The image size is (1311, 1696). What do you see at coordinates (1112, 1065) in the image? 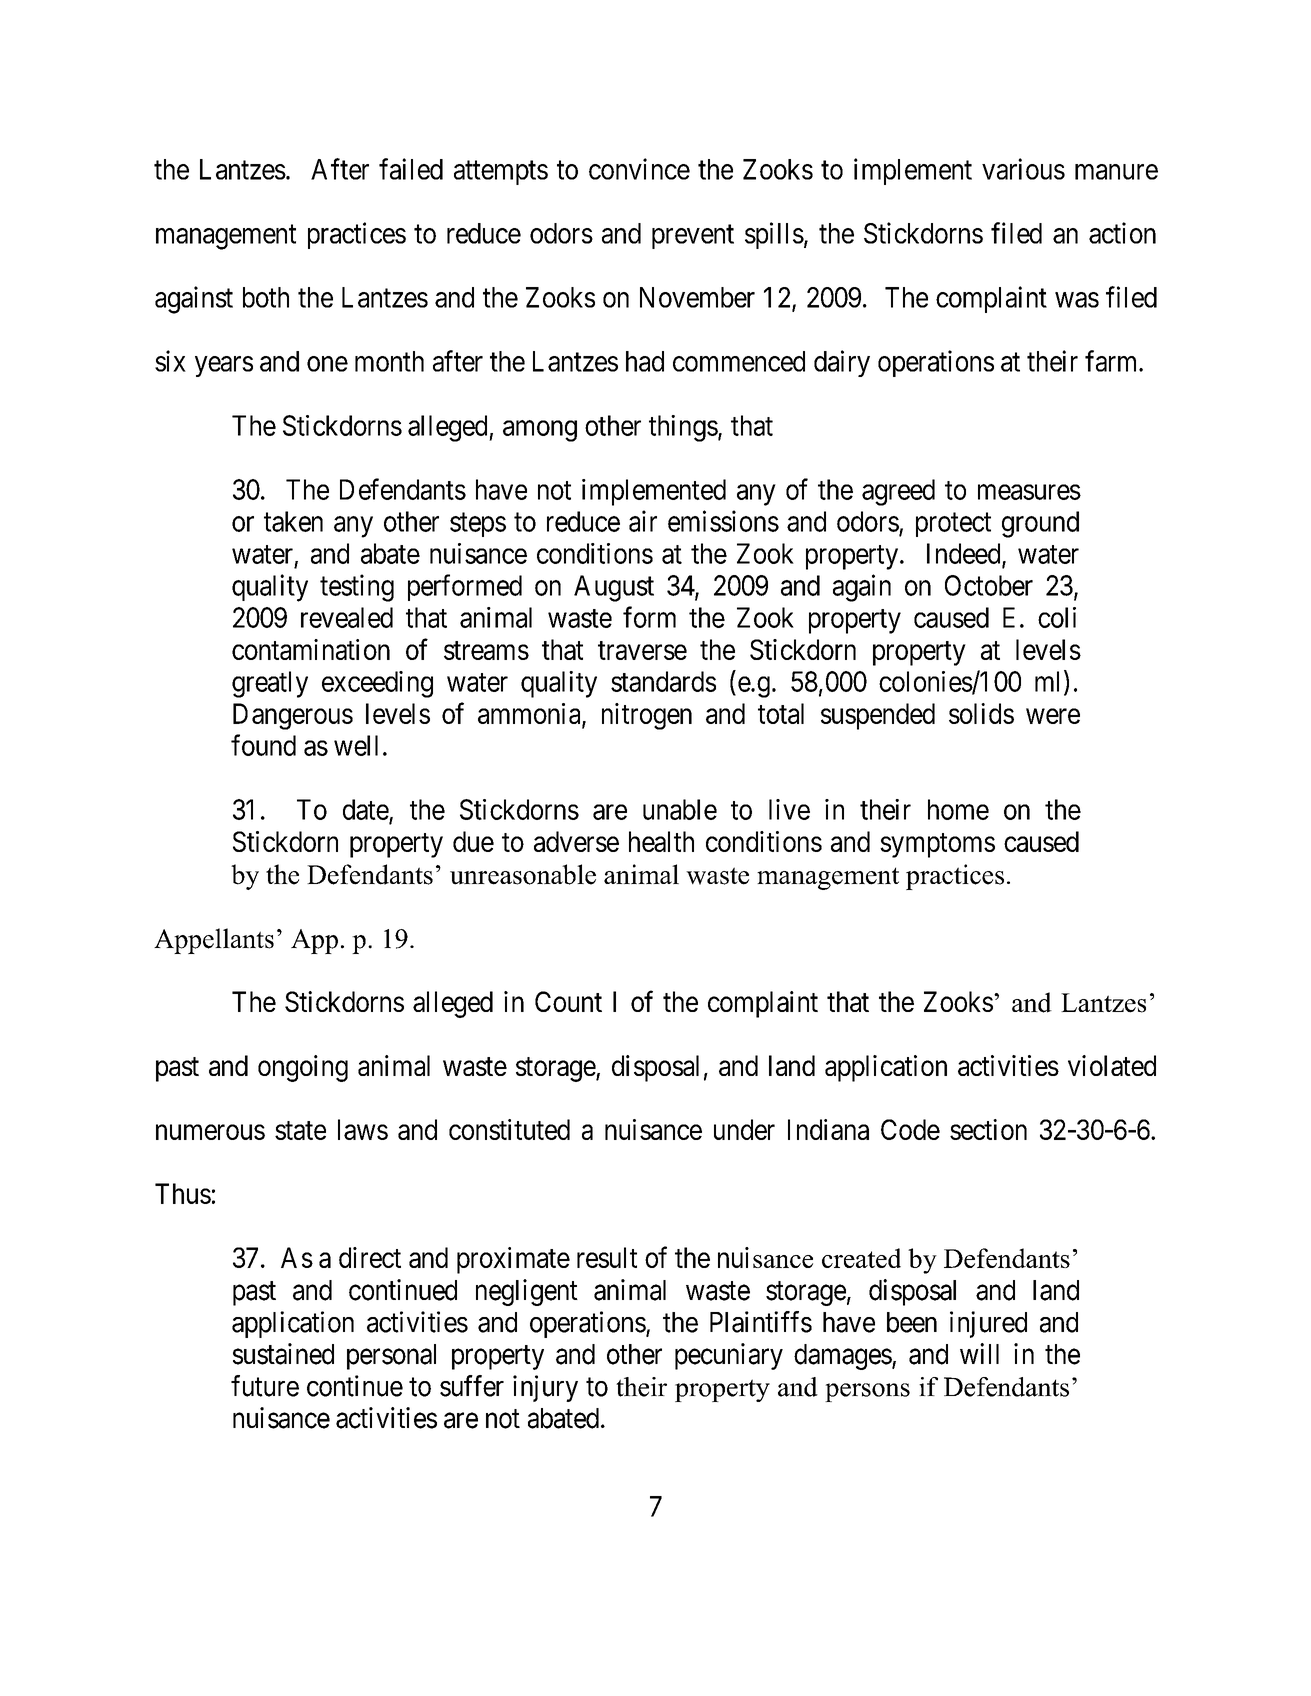
I see `violated` at bounding box center [1112, 1065].
